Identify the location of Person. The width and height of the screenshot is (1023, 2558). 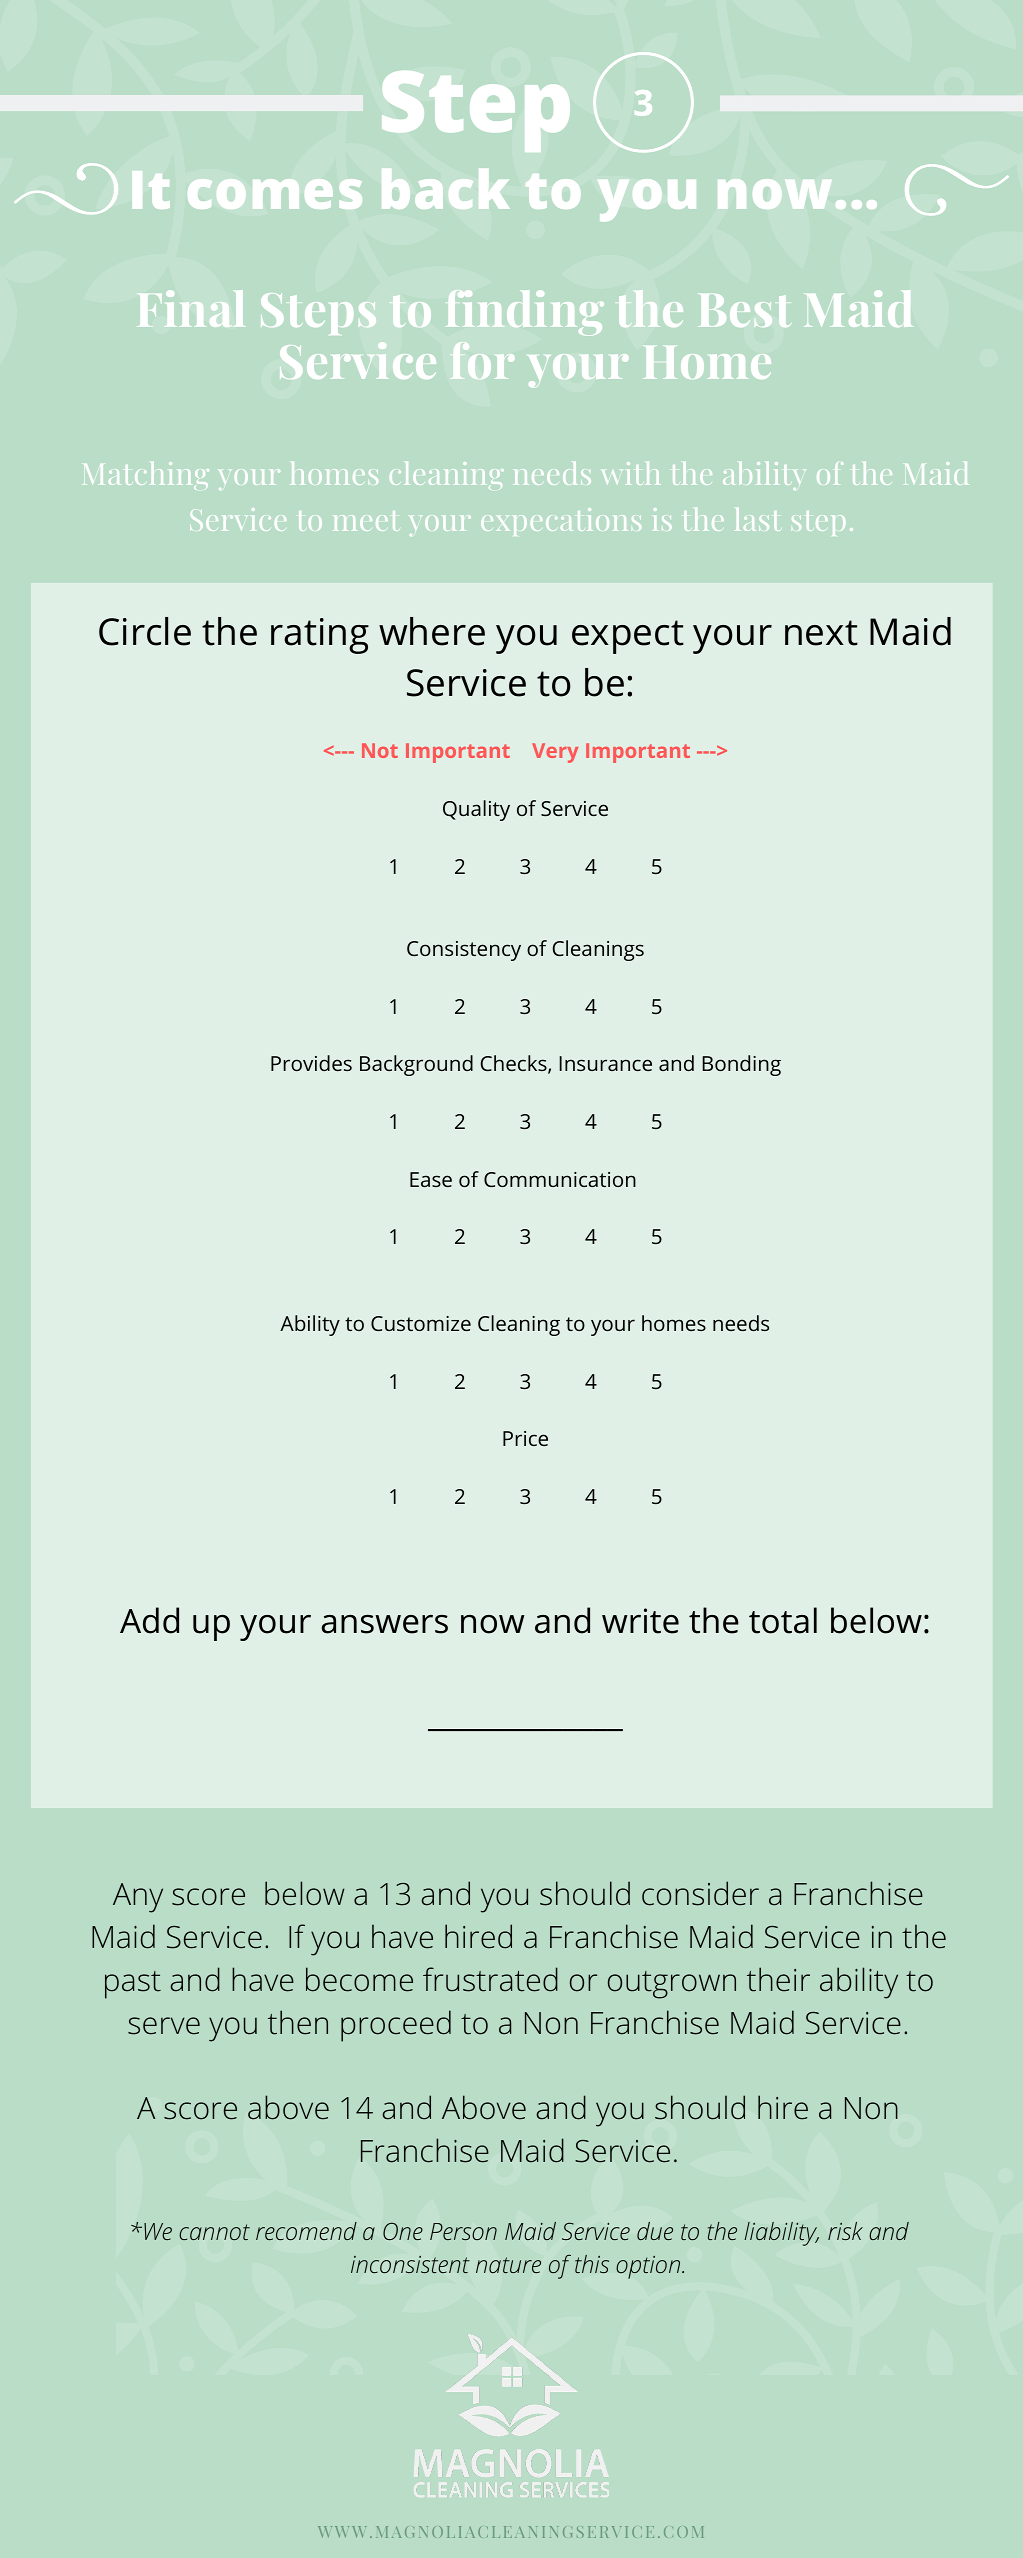
(463, 2231).
